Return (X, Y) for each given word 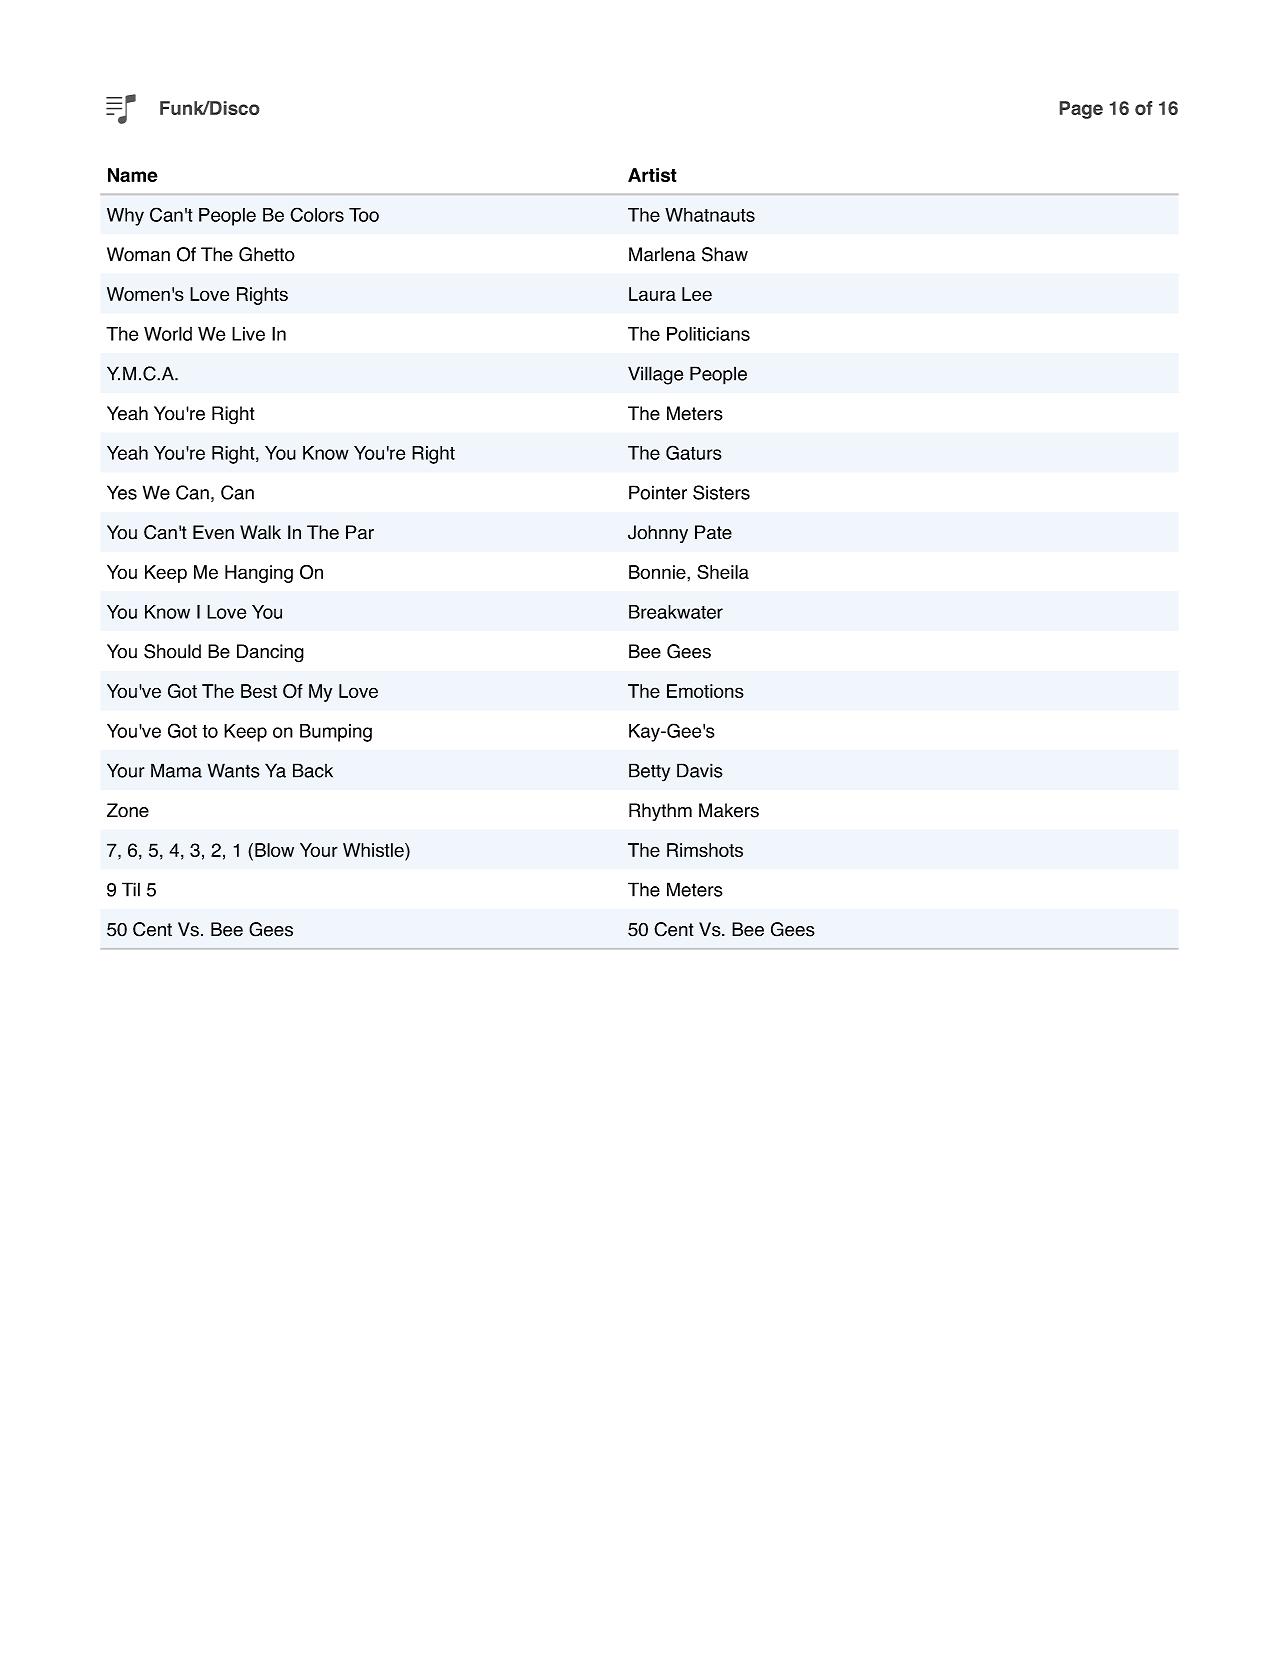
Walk (260, 532)
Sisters (721, 492)
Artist (652, 175)
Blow (274, 850)
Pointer (658, 492)
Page (1081, 110)
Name (133, 175)
